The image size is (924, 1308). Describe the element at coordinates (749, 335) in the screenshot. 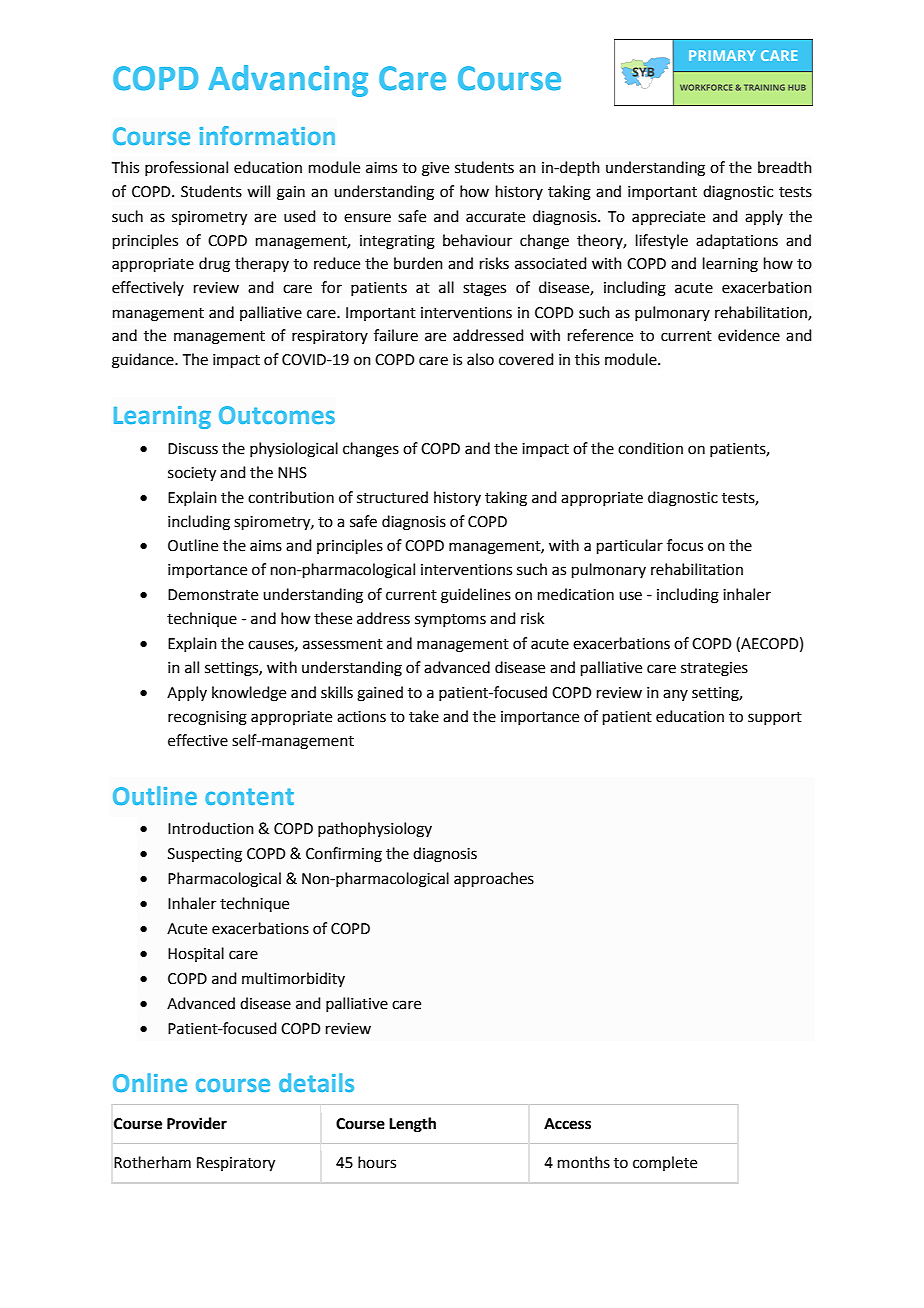

I see `evidence` at that location.
